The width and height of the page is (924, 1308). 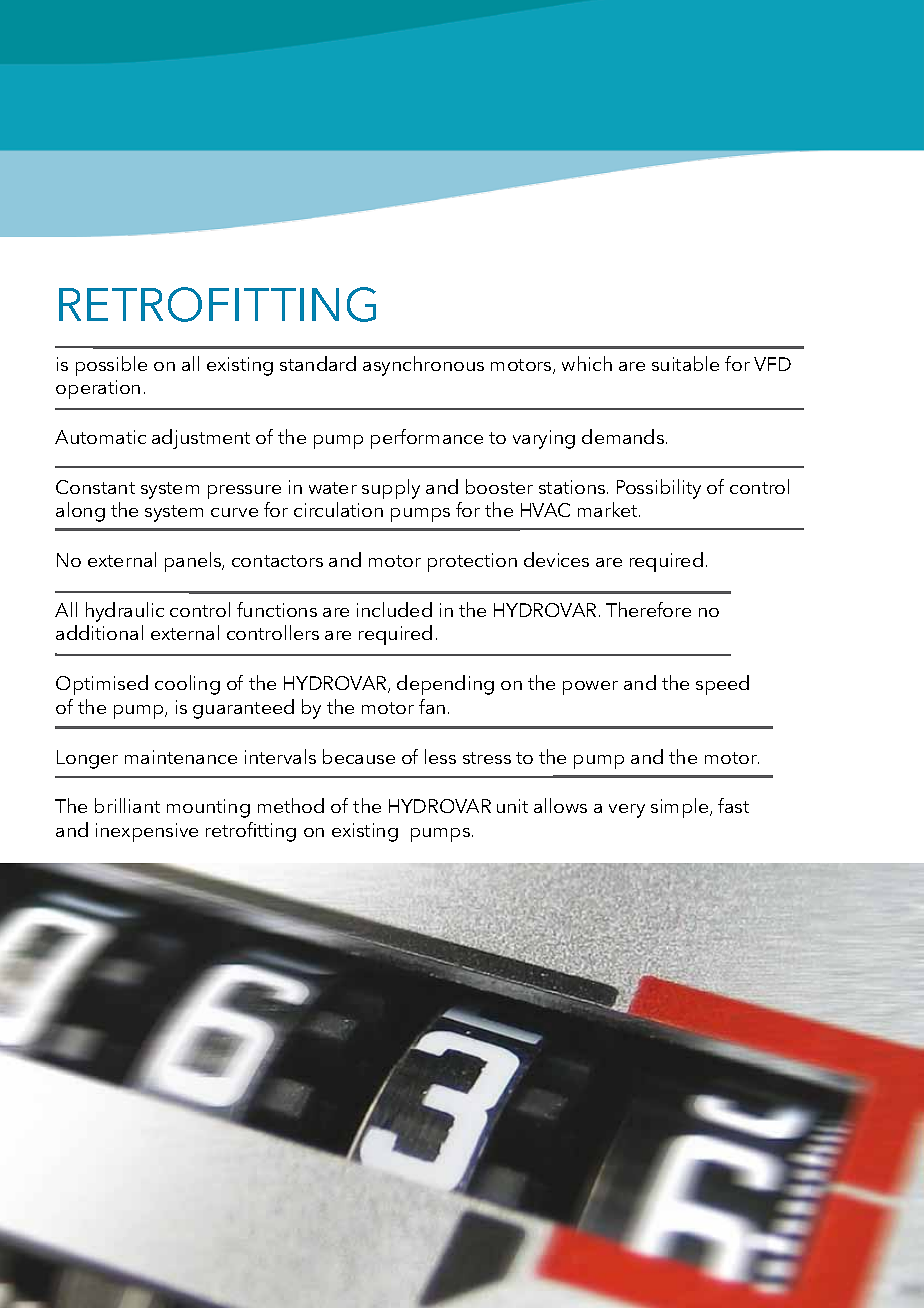 What do you see at coordinates (609, 509) in the page?
I see `market` at bounding box center [609, 509].
